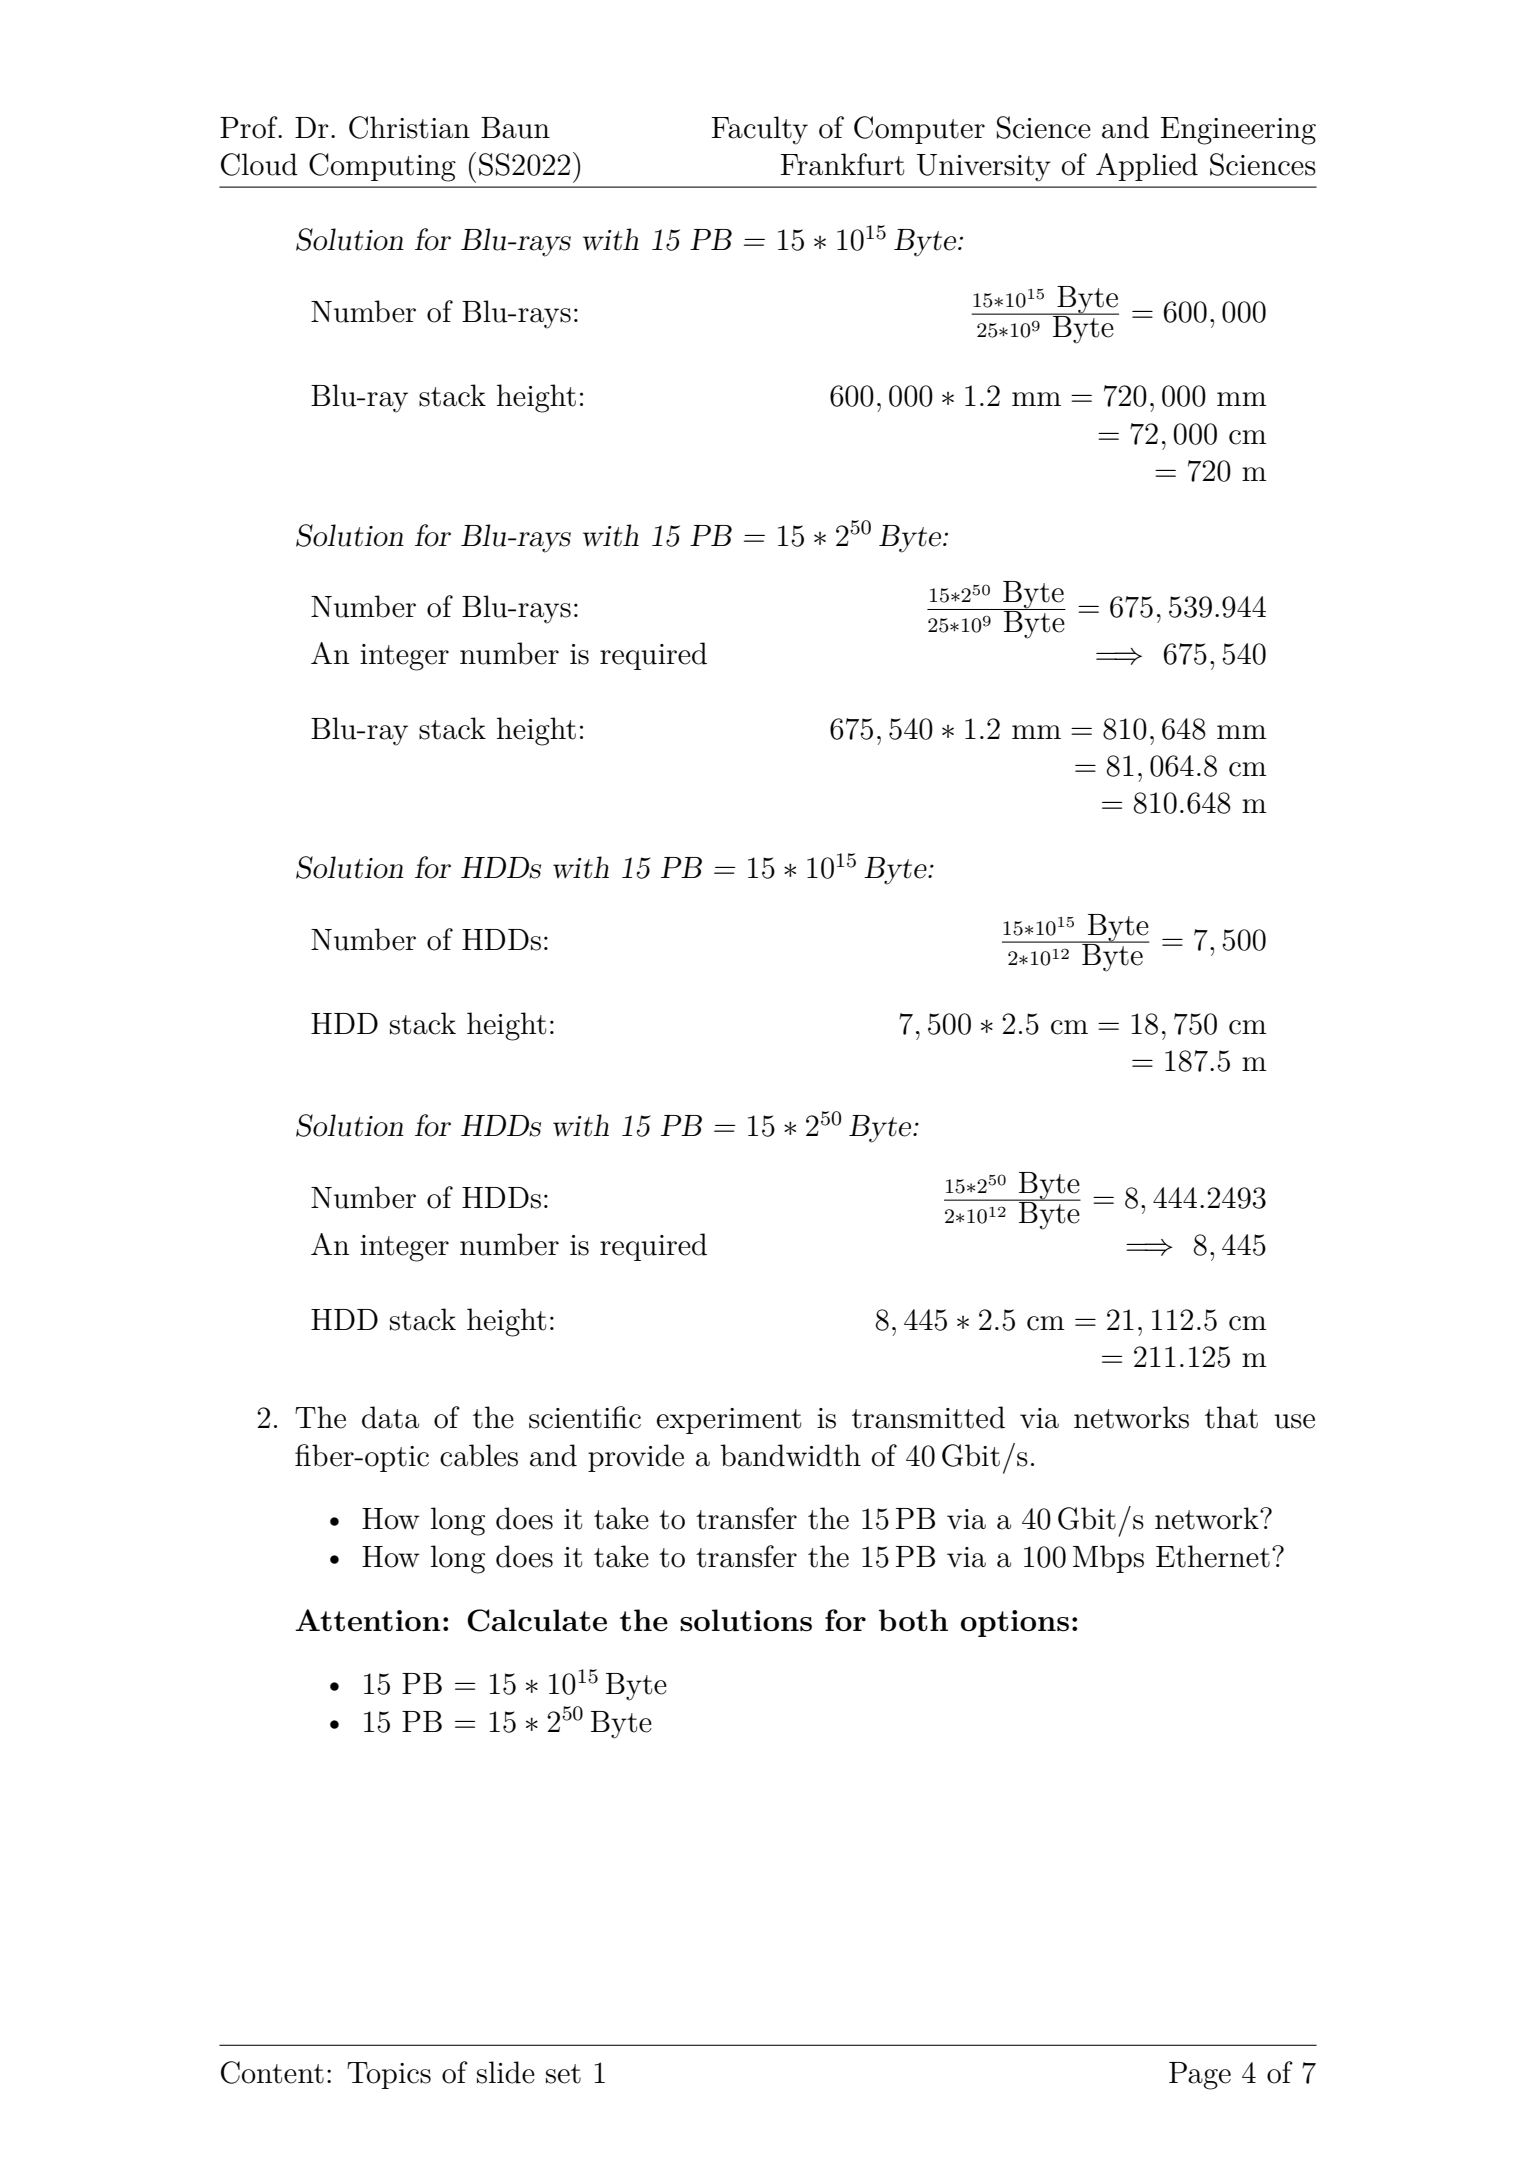  I want to click on Computing, so click(382, 167).
